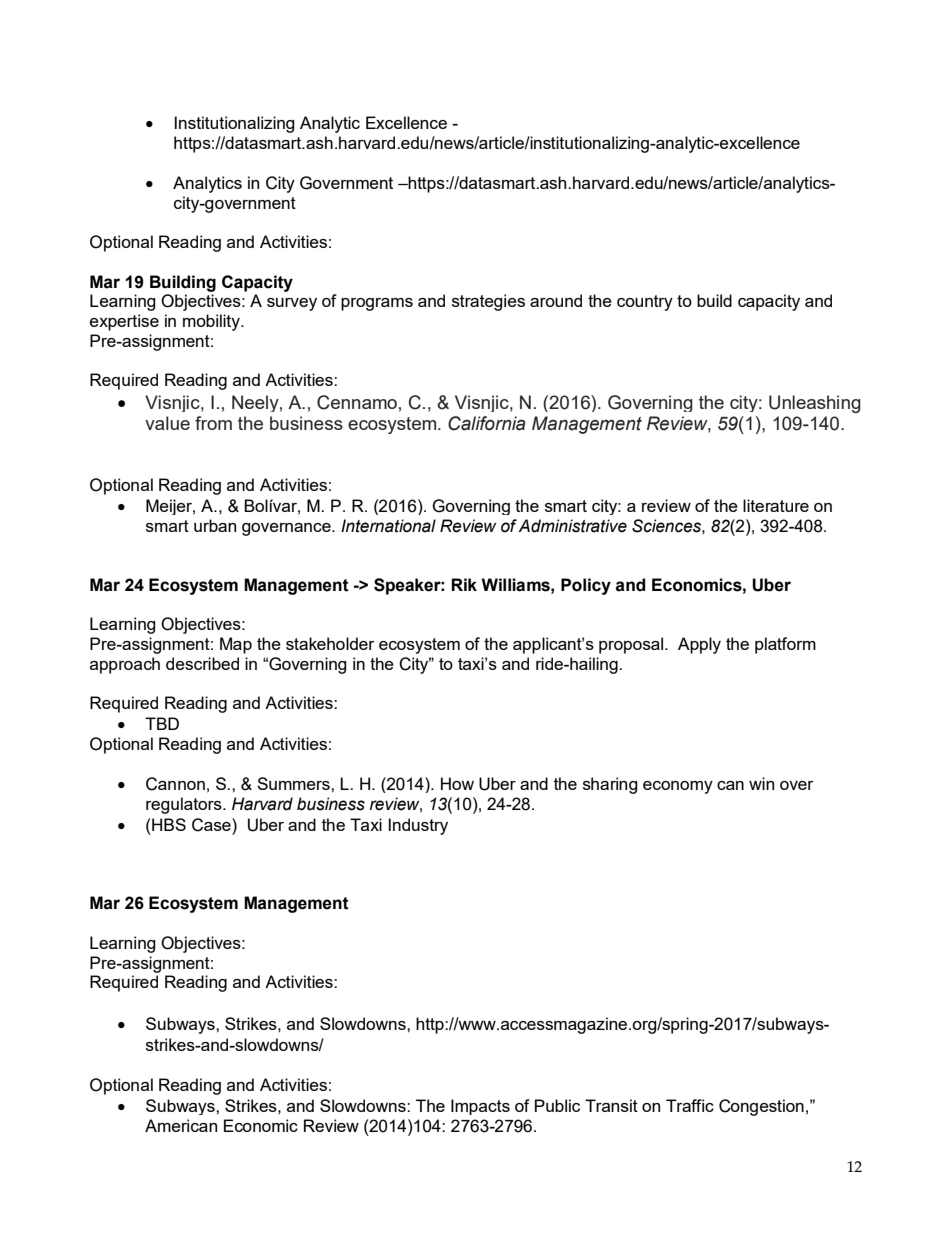  What do you see at coordinates (181, 1125) in the image?
I see `American` at bounding box center [181, 1125].
